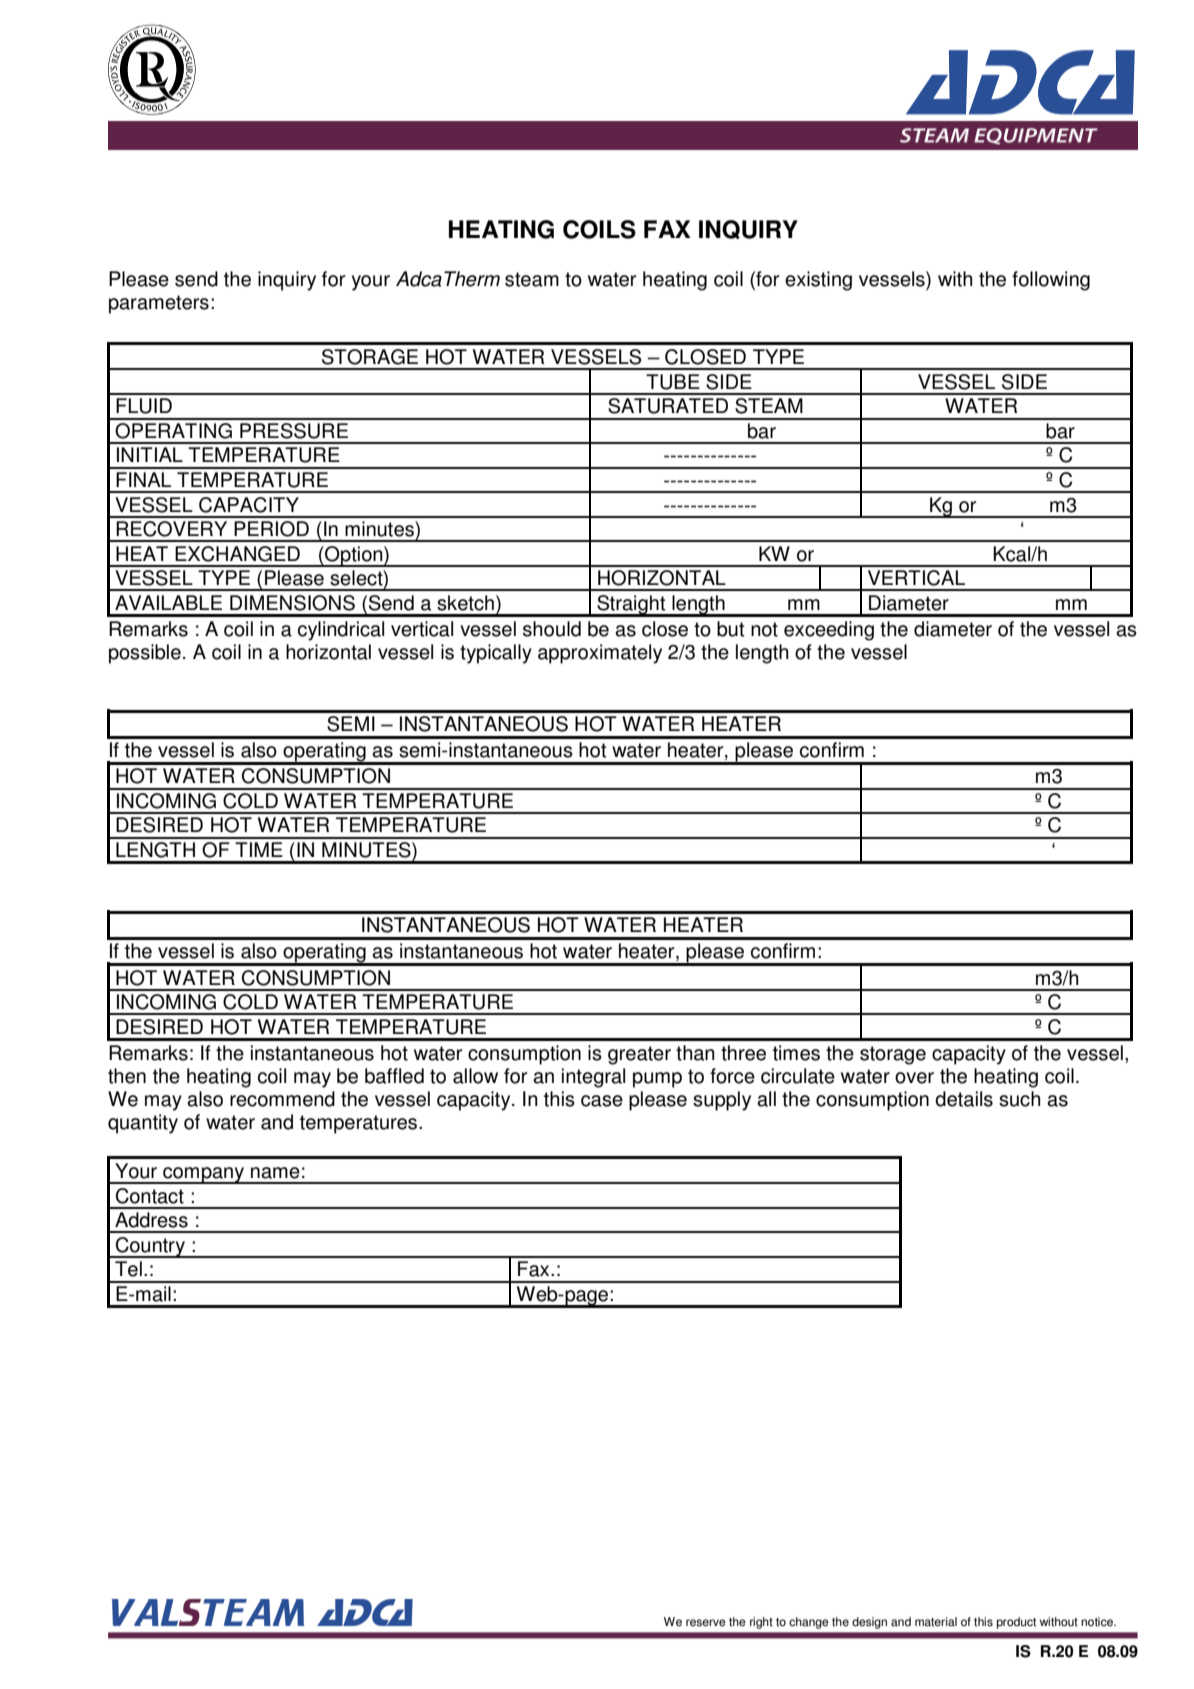 This screenshot has height=1689, width=1194. What do you see at coordinates (829, 631) in the screenshot?
I see `exceeding` at bounding box center [829, 631].
